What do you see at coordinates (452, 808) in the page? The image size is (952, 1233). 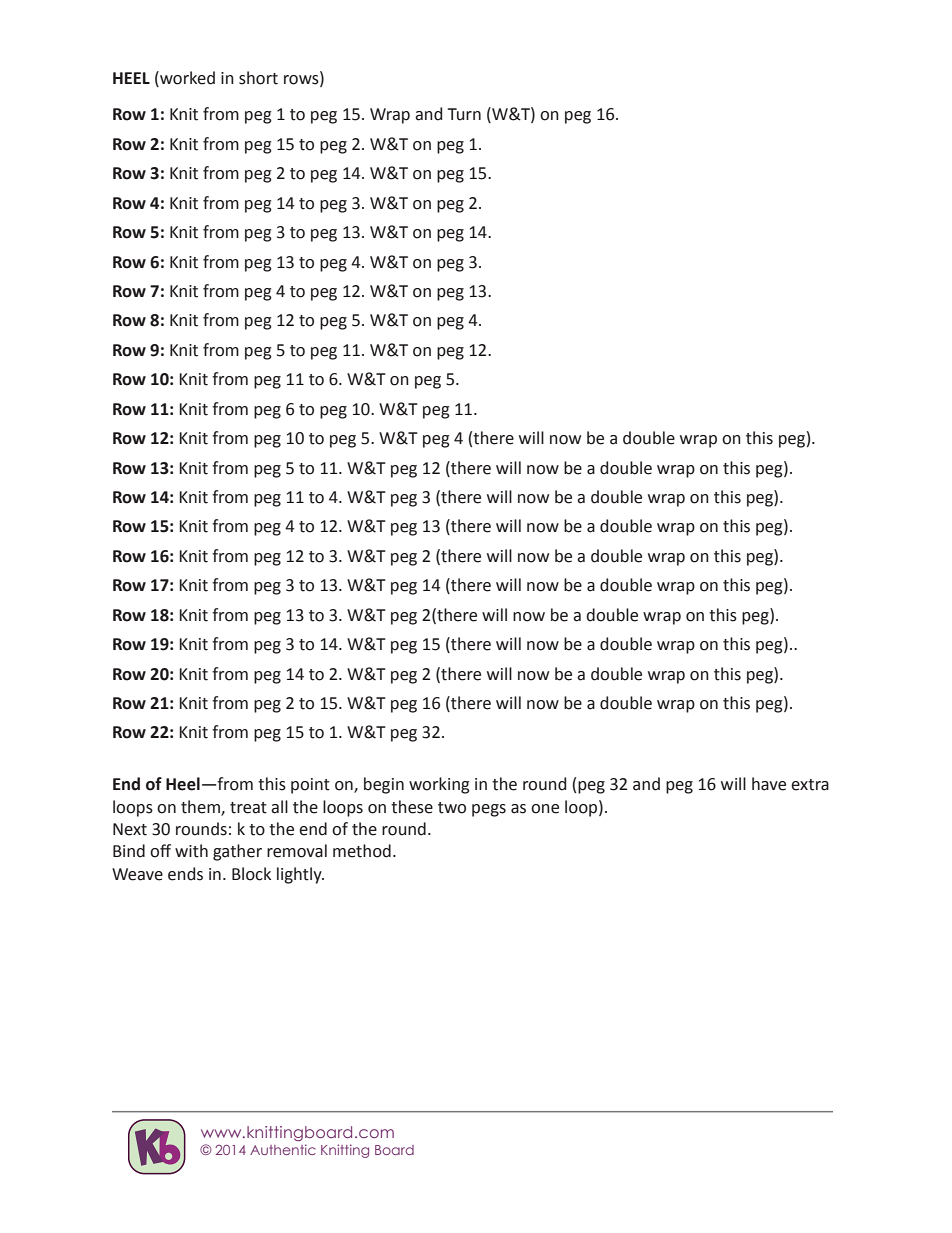 I see `two` at bounding box center [452, 808].
